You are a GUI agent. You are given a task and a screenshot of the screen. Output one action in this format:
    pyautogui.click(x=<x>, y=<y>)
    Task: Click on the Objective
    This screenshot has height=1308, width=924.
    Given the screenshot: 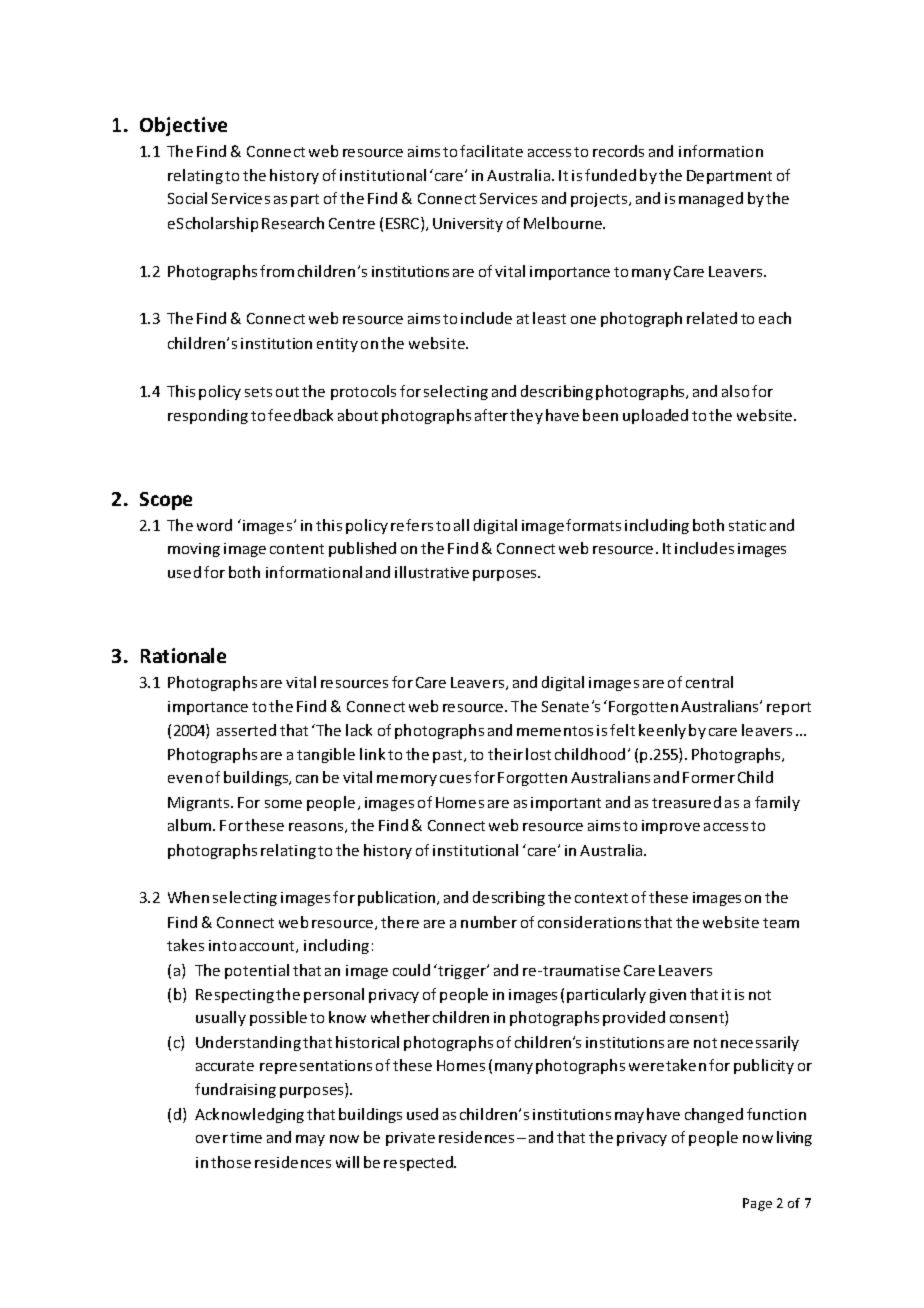 What is the action you would take?
    pyautogui.click(x=183, y=126)
